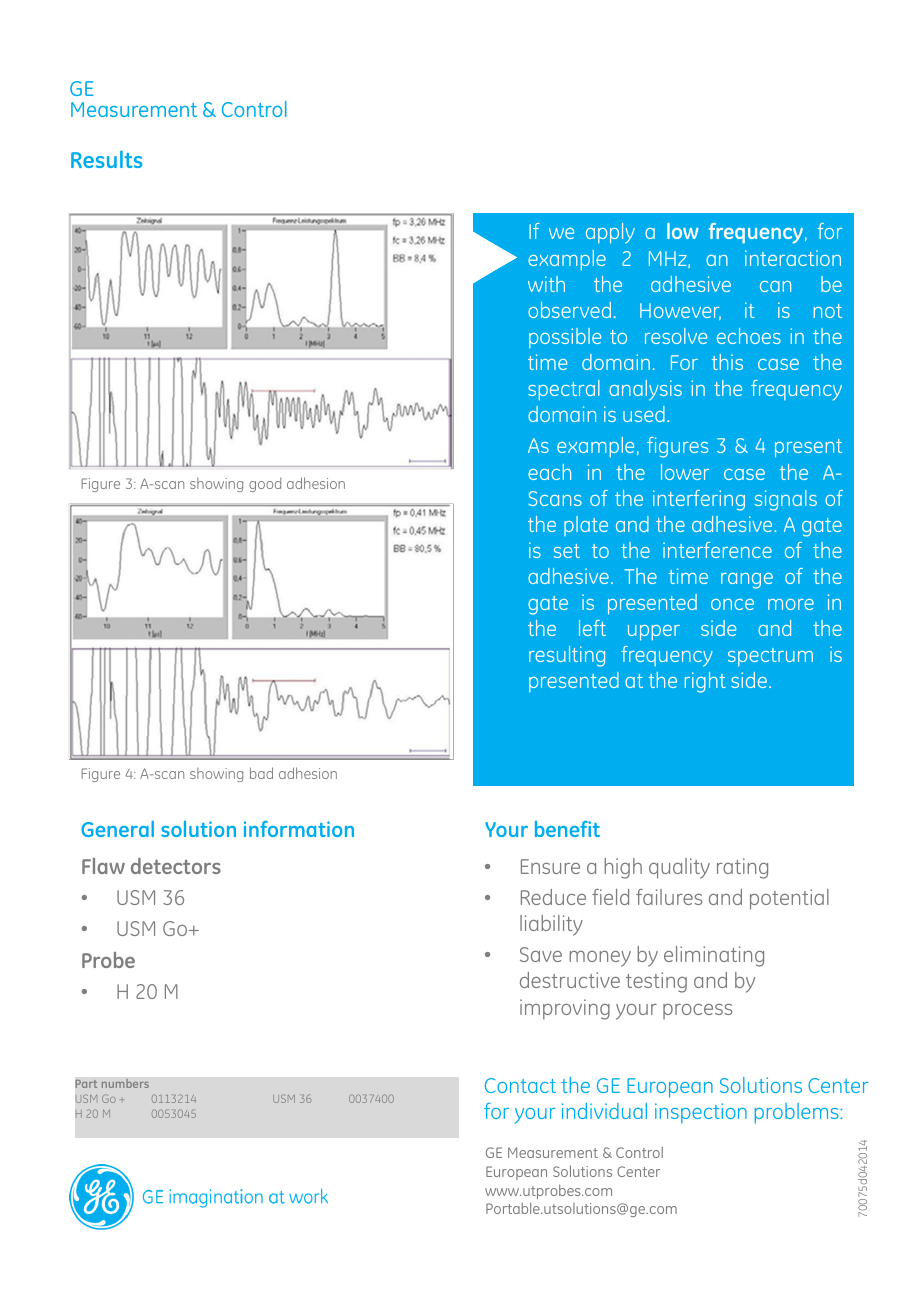 This screenshot has width=924, height=1308. What do you see at coordinates (125, 1083) in the screenshot?
I see `numbers` at bounding box center [125, 1083].
